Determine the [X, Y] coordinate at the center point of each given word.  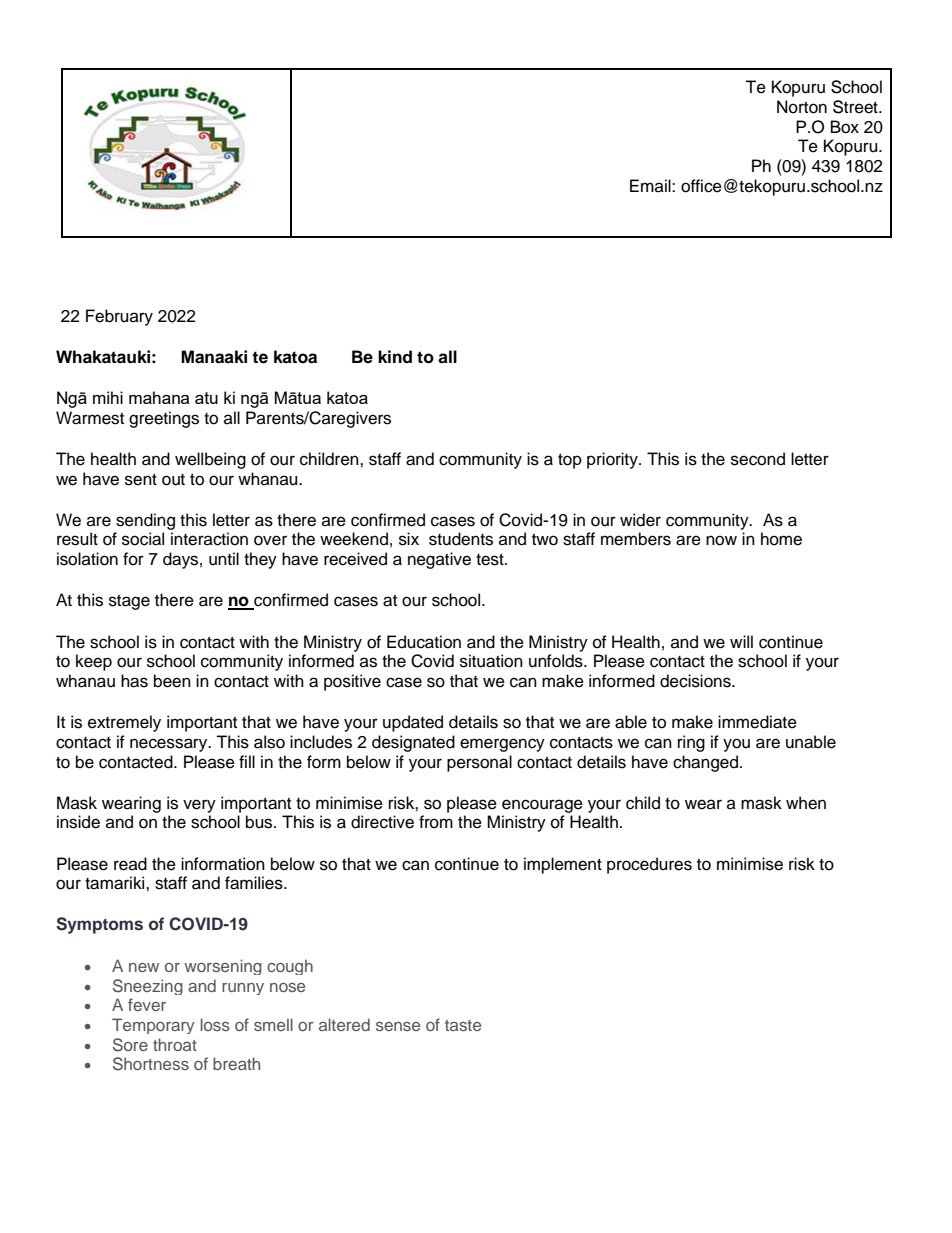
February [119, 317]
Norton [802, 107]
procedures [649, 865]
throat [175, 1044]
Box [845, 127]
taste [463, 1025]
